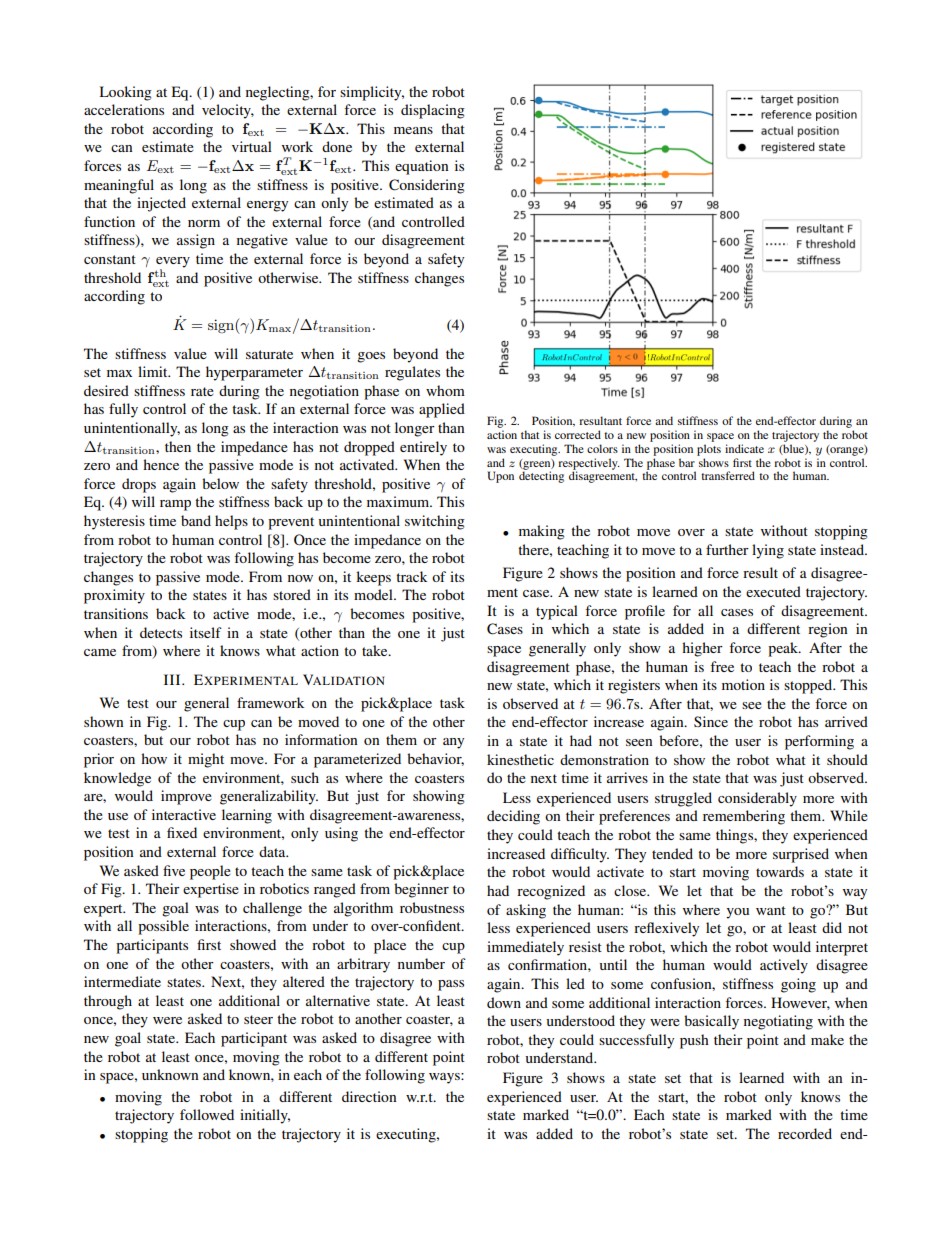  What do you see at coordinates (422, 167) in the screenshot?
I see `equation` at bounding box center [422, 167].
